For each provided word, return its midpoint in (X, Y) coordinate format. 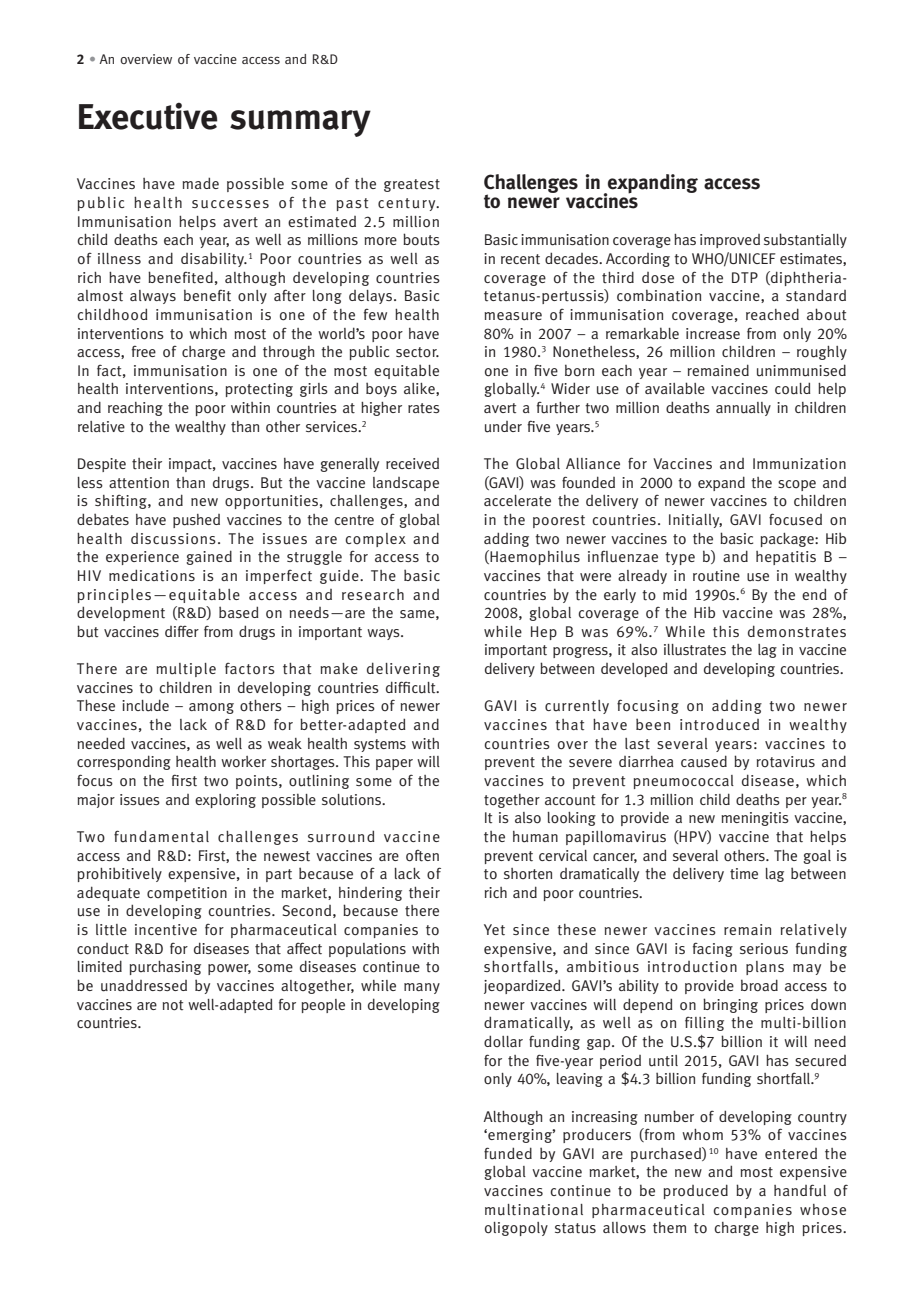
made (200, 183)
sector (417, 352)
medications (152, 575)
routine (716, 576)
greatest (412, 185)
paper (394, 764)
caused (704, 761)
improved (730, 241)
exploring (225, 801)
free (144, 351)
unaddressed (144, 986)
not (173, 1005)
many (422, 988)
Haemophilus (534, 557)
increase (713, 333)
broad (759, 985)
